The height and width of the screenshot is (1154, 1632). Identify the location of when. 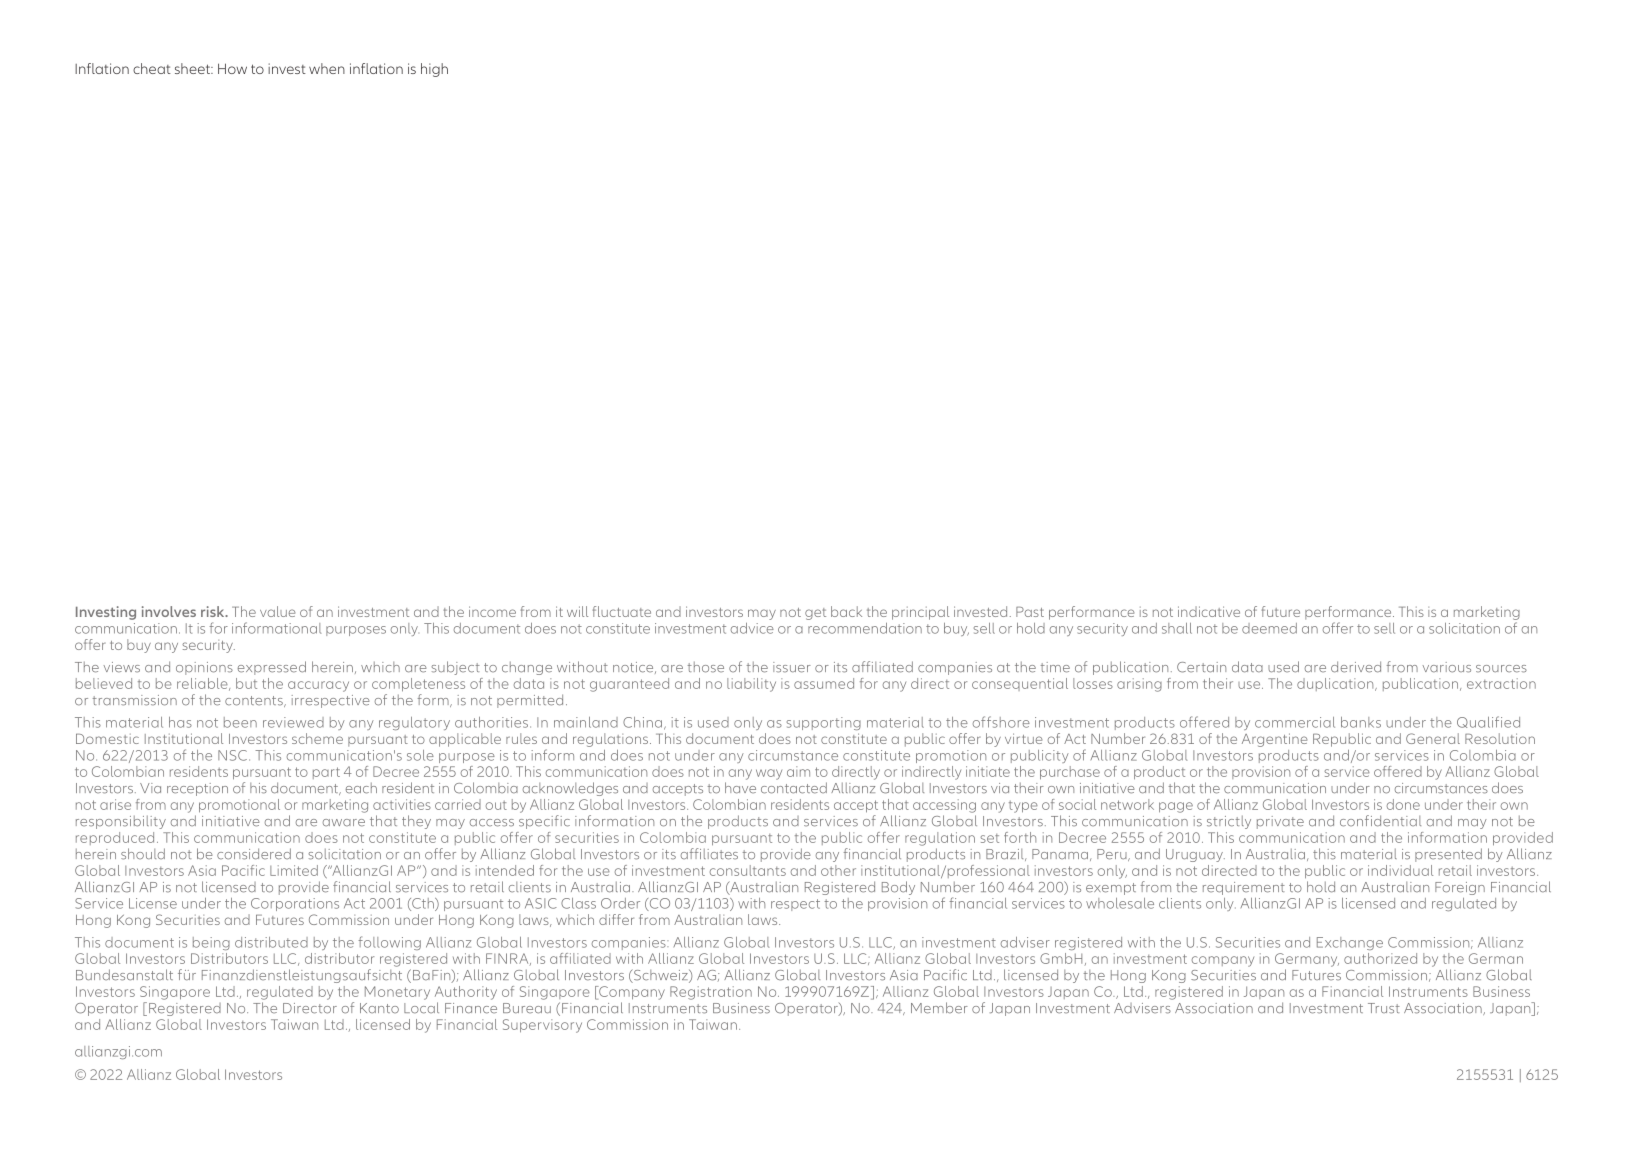
(327, 68).
